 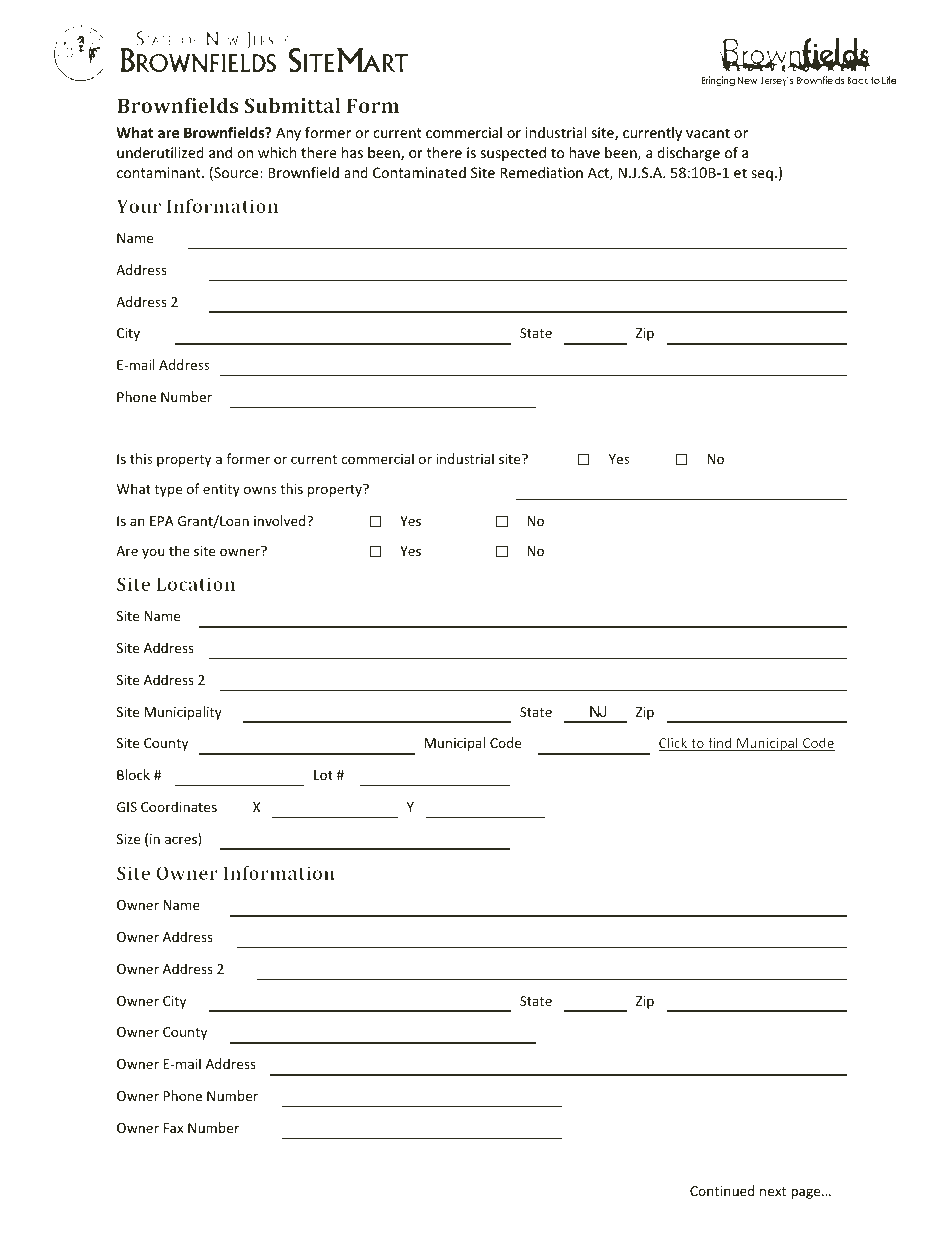 I want to click on entity, so click(x=221, y=490).
